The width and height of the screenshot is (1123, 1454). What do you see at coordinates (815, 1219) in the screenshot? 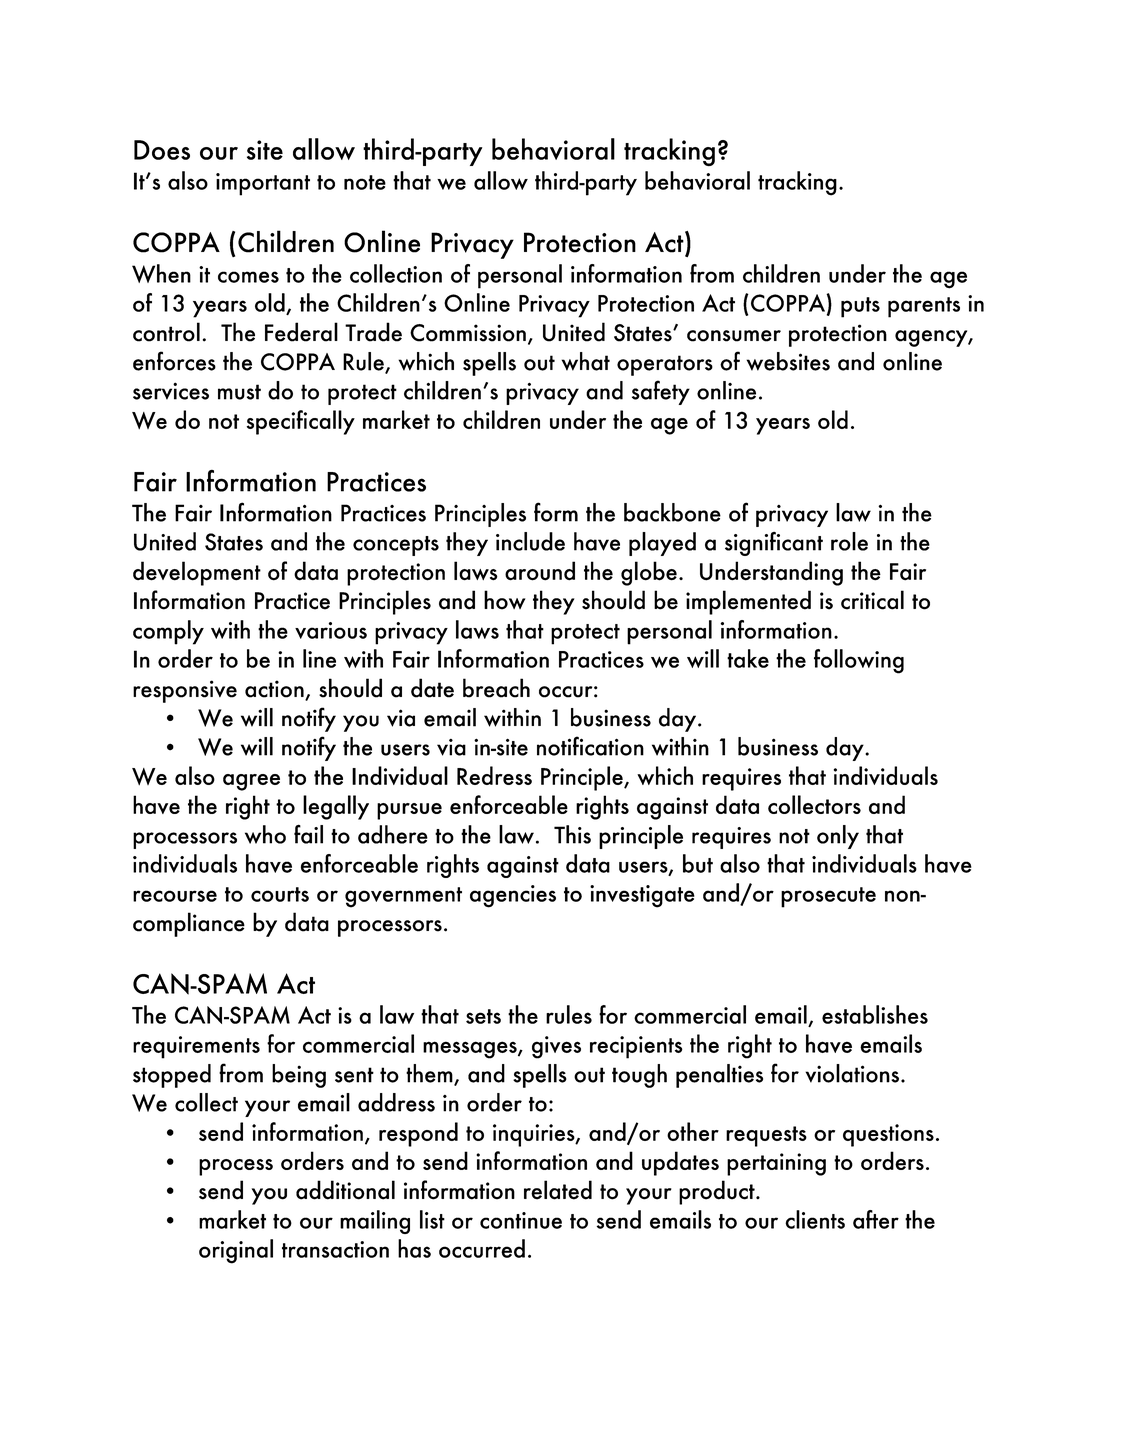
I see `clients` at bounding box center [815, 1219].
